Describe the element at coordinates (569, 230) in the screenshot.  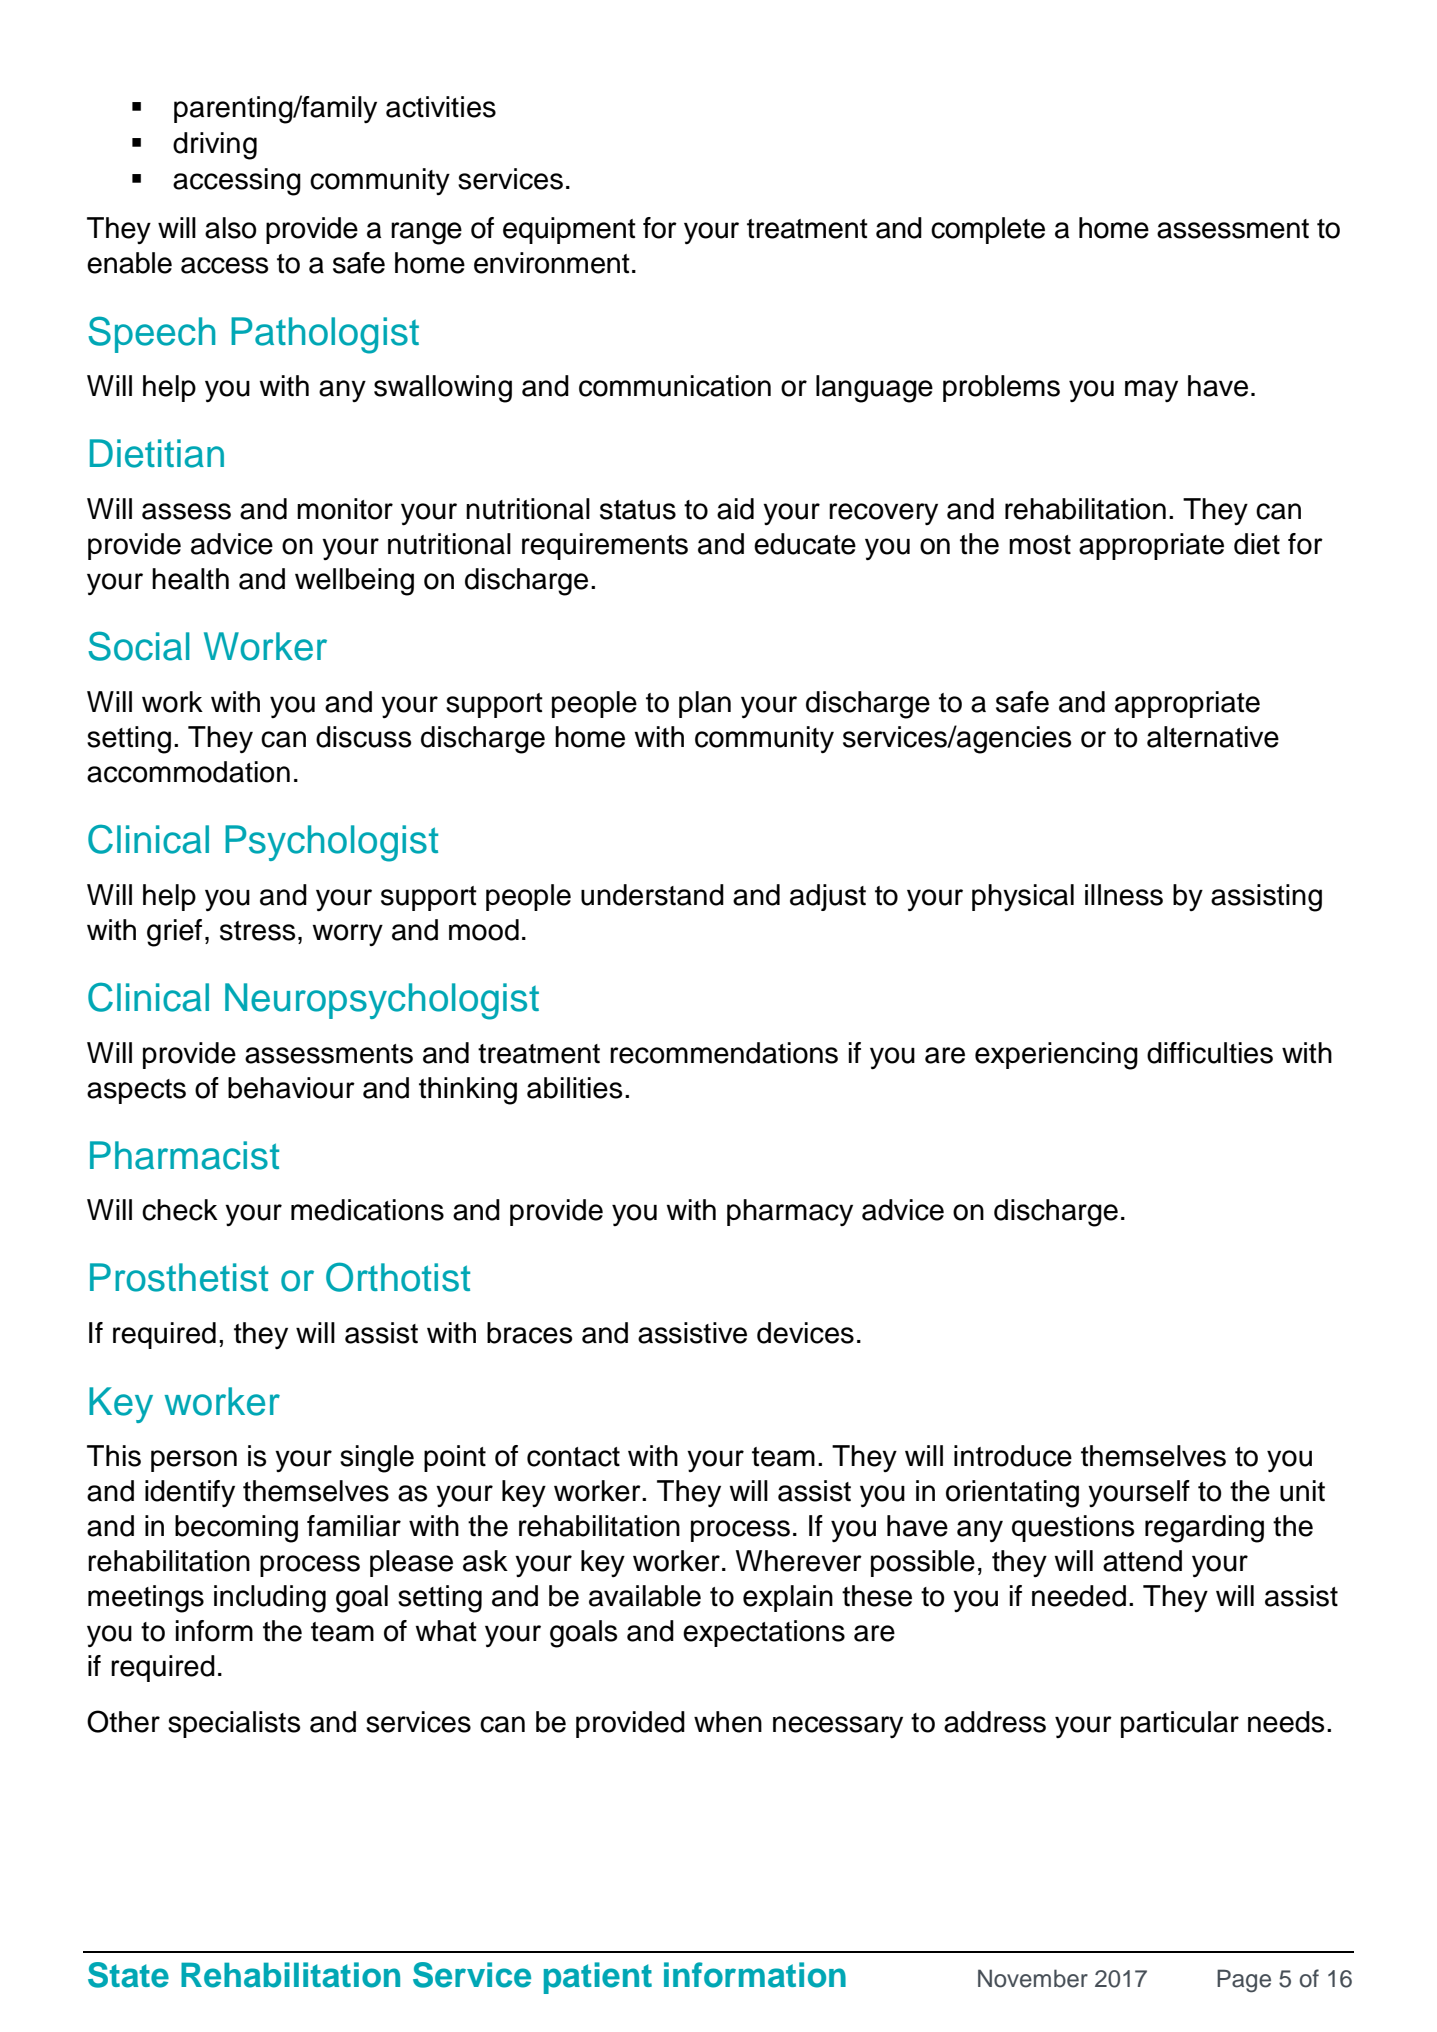
I see `equipment` at that location.
